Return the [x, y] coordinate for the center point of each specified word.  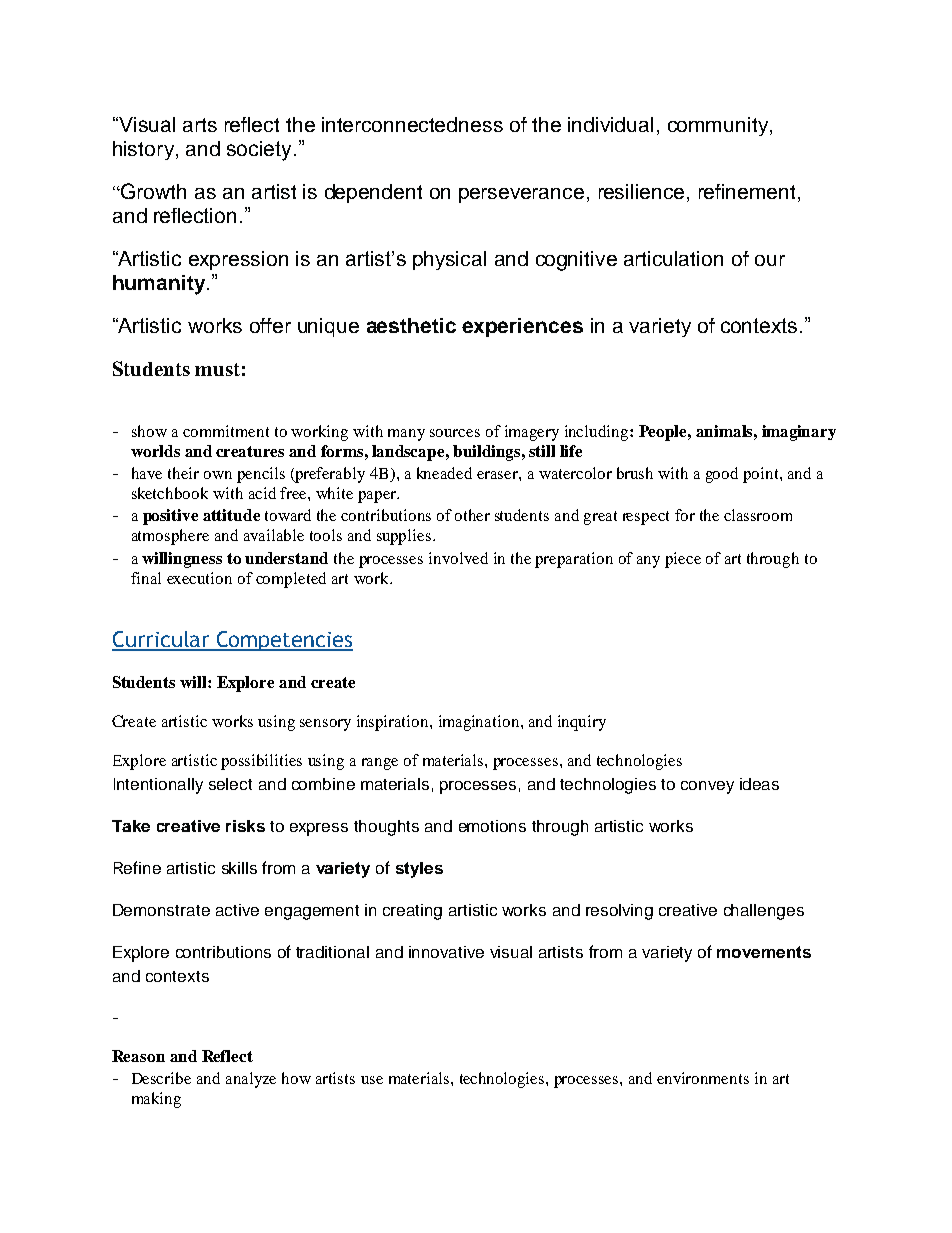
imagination [480, 723]
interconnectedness [412, 124]
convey [707, 787]
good [722, 475]
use [372, 1080]
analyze [251, 1080]
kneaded [444, 473]
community [718, 126]
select [230, 784]
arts [200, 125]
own [218, 475]
